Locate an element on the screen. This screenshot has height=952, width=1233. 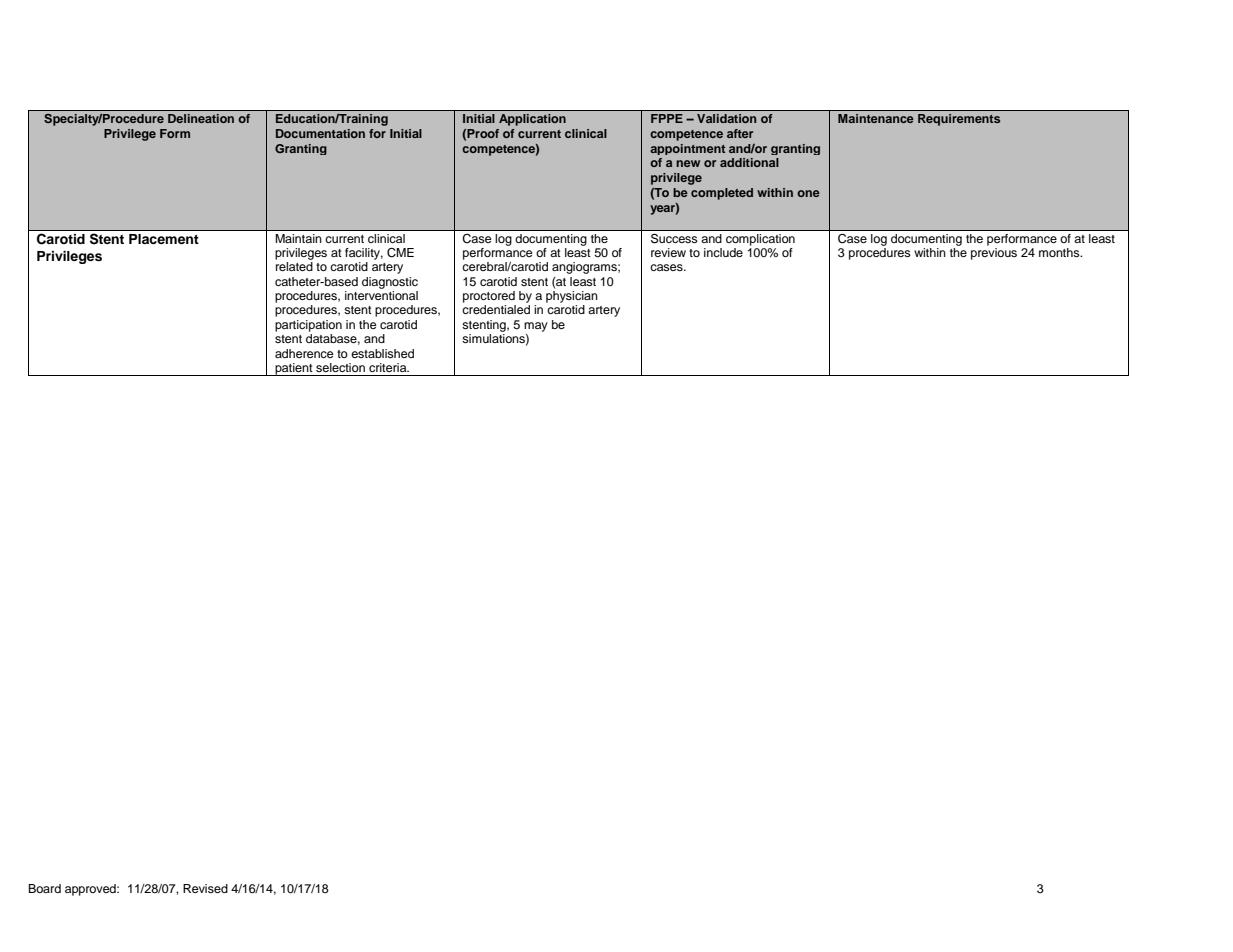
Board is located at coordinates (44, 888).
